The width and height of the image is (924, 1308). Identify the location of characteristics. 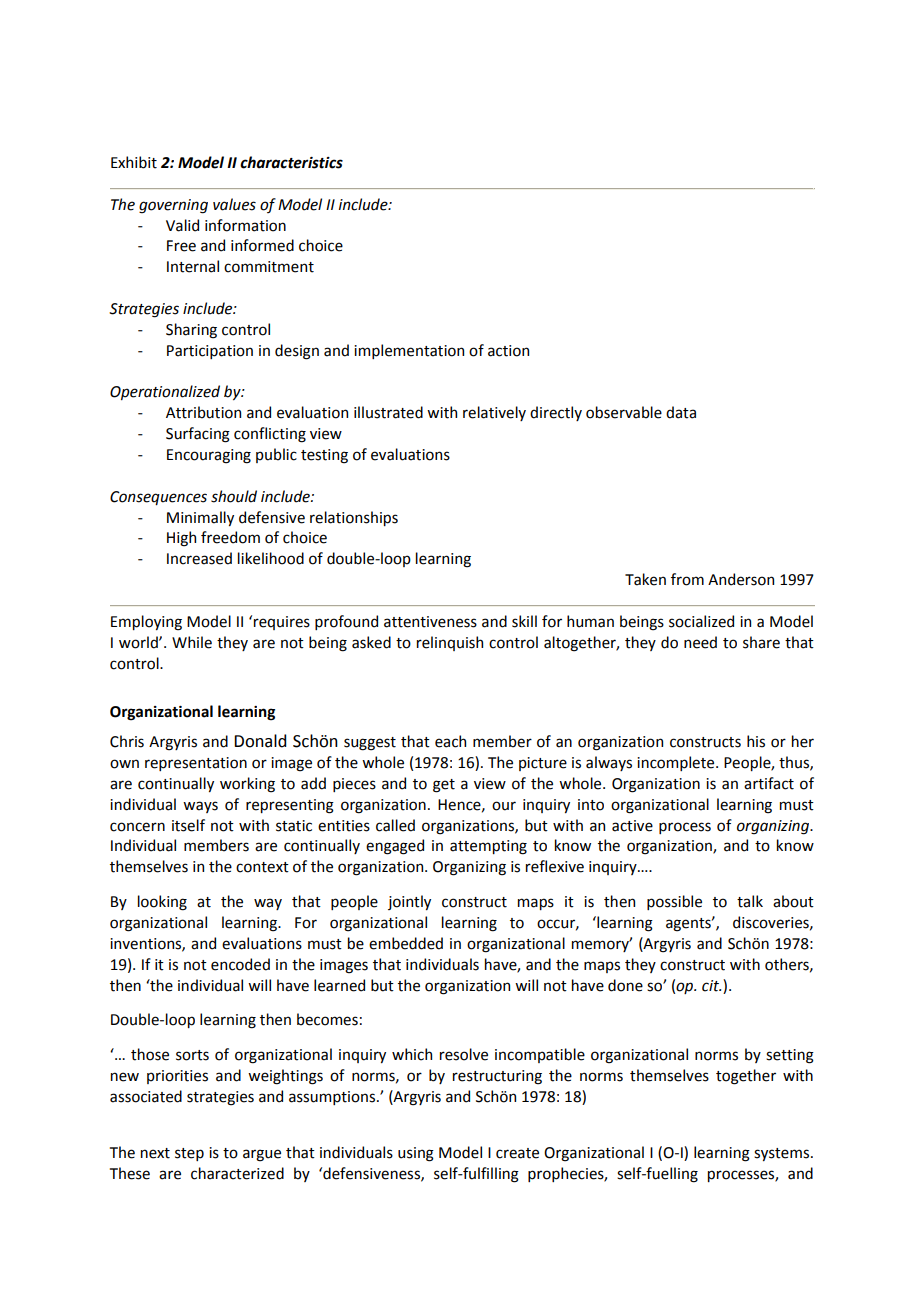
(291, 162).
